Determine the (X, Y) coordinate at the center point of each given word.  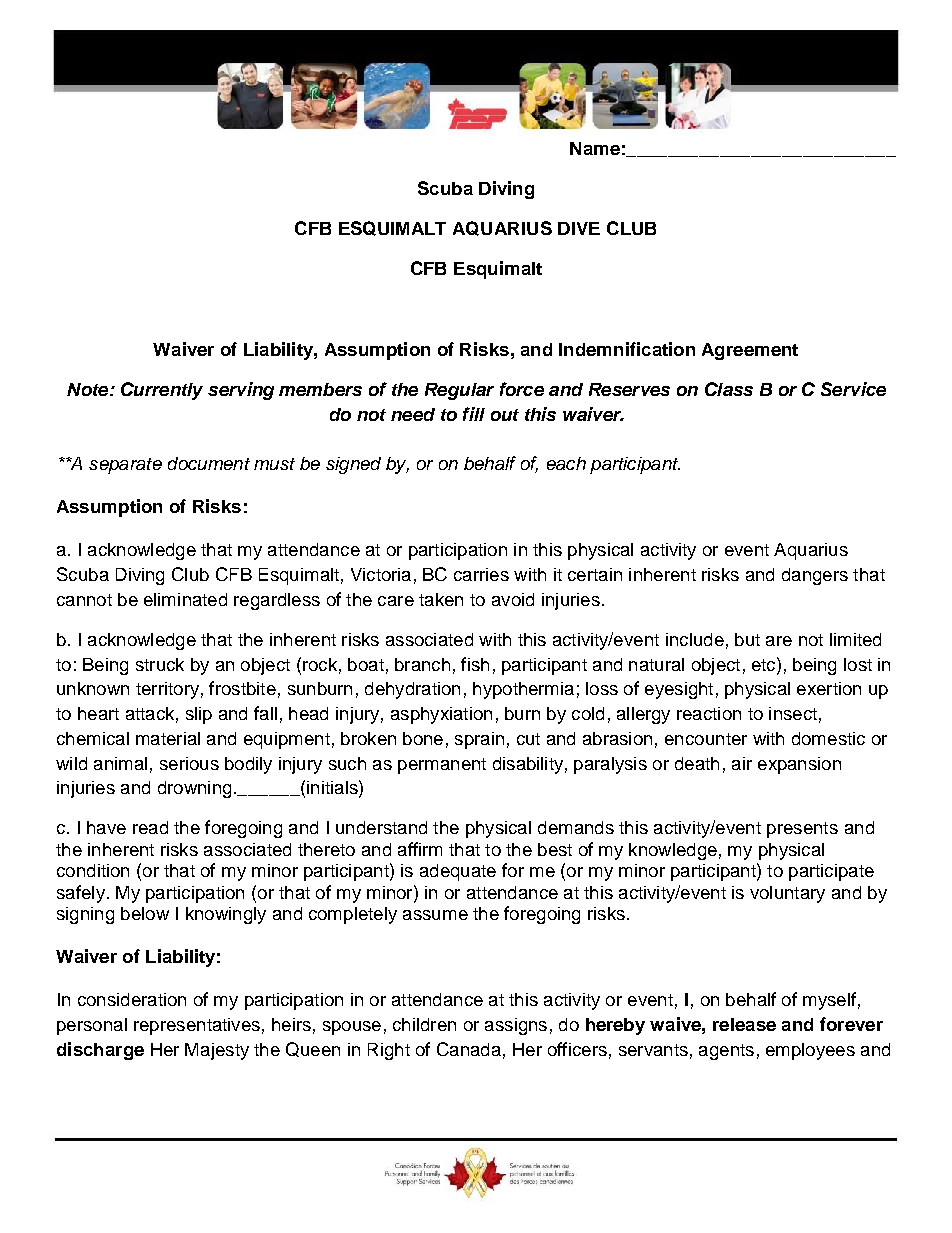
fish (475, 664)
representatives (197, 1026)
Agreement (750, 351)
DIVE (579, 228)
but (747, 639)
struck (160, 664)
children (424, 1024)
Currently (162, 391)
